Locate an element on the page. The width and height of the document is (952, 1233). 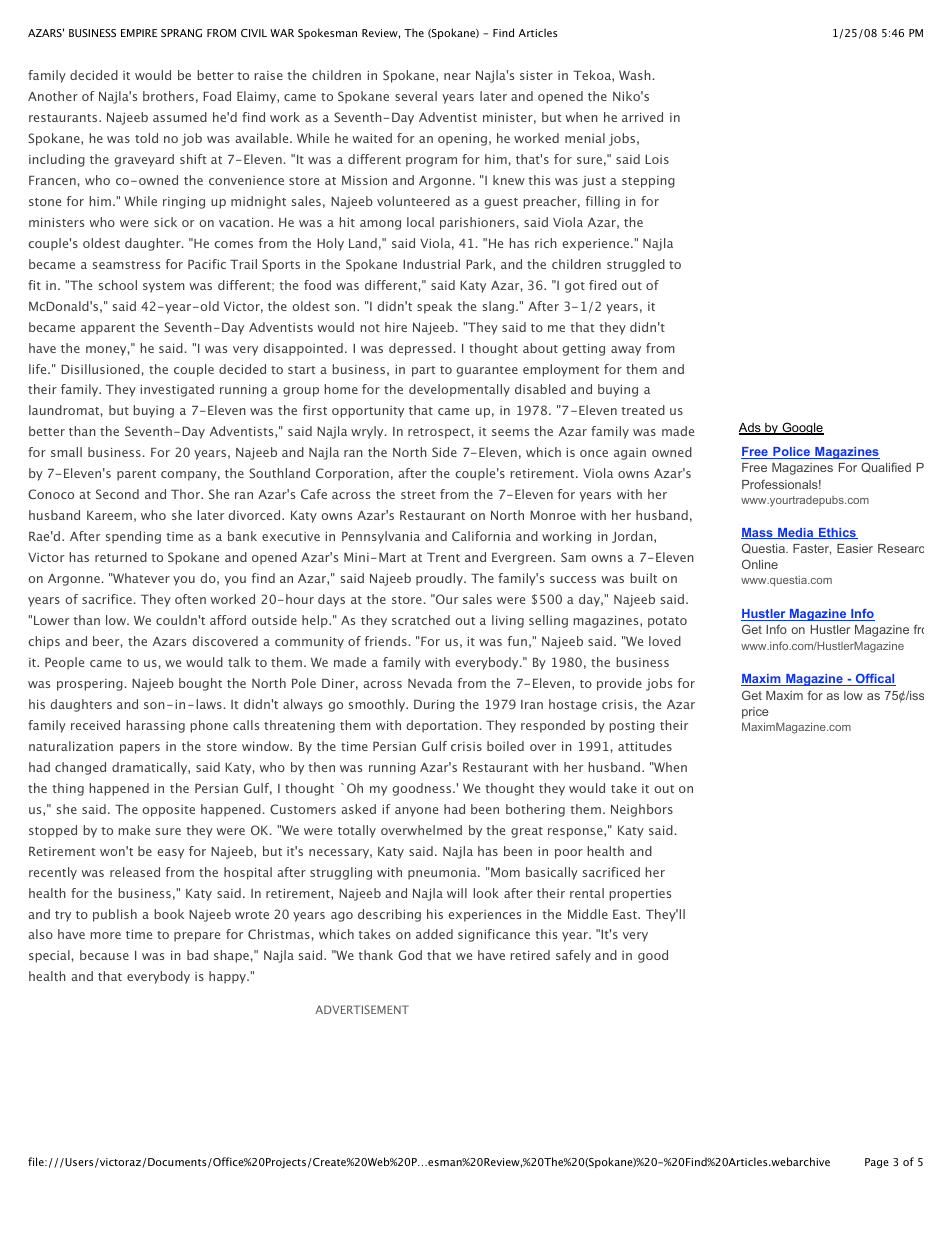
Page is located at coordinates (877, 1163).
